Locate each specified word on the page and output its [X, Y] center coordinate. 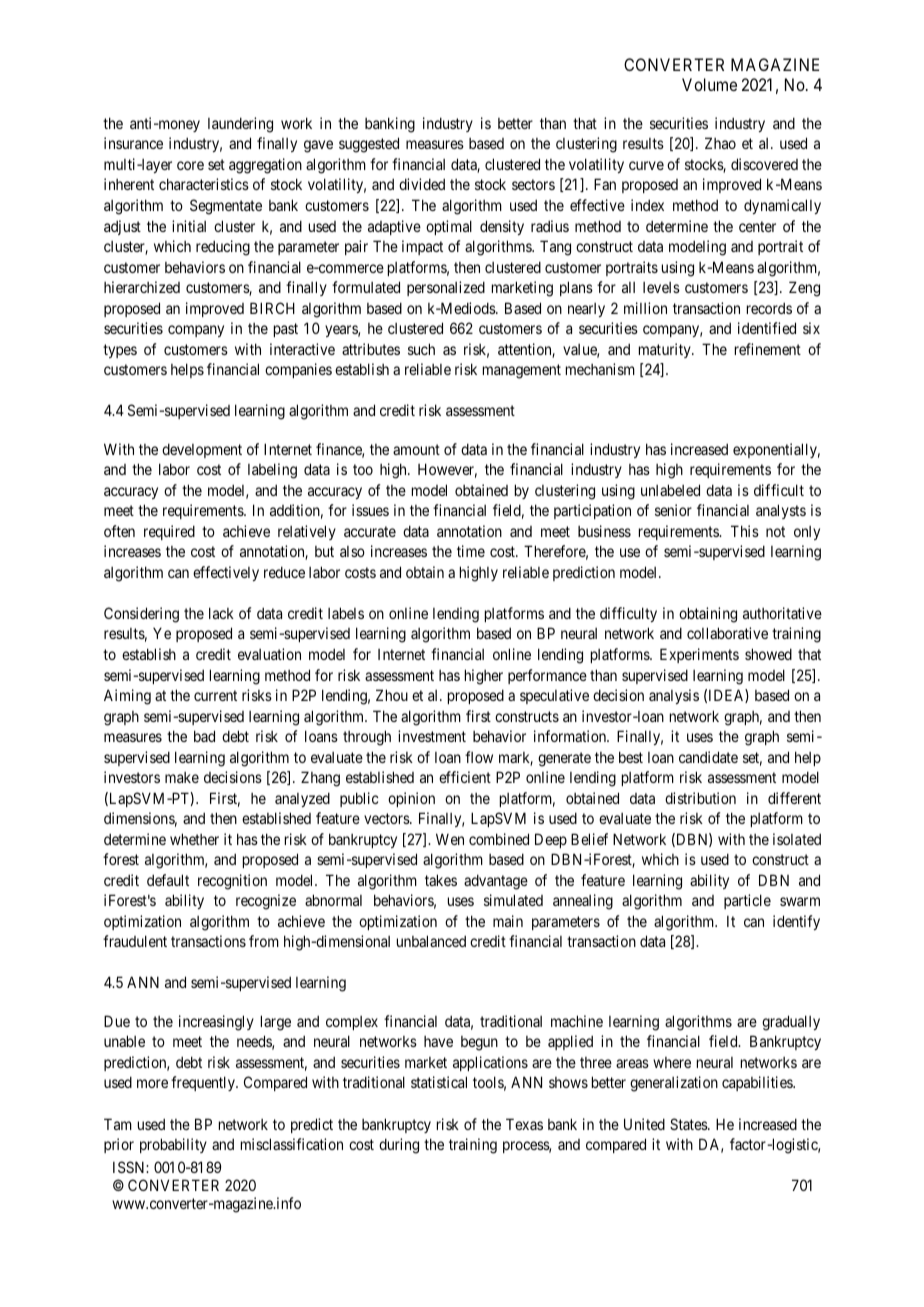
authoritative [782, 613]
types [120, 351]
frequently [204, 1083]
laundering [240, 125]
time [471, 551]
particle [747, 901]
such [421, 349]
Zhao [720, 143]
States [689, 1124]
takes [441, 880]
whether [194, 839]
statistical [439, 1082]
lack [221, 613]
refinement [768, 349]
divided [422, 184]
